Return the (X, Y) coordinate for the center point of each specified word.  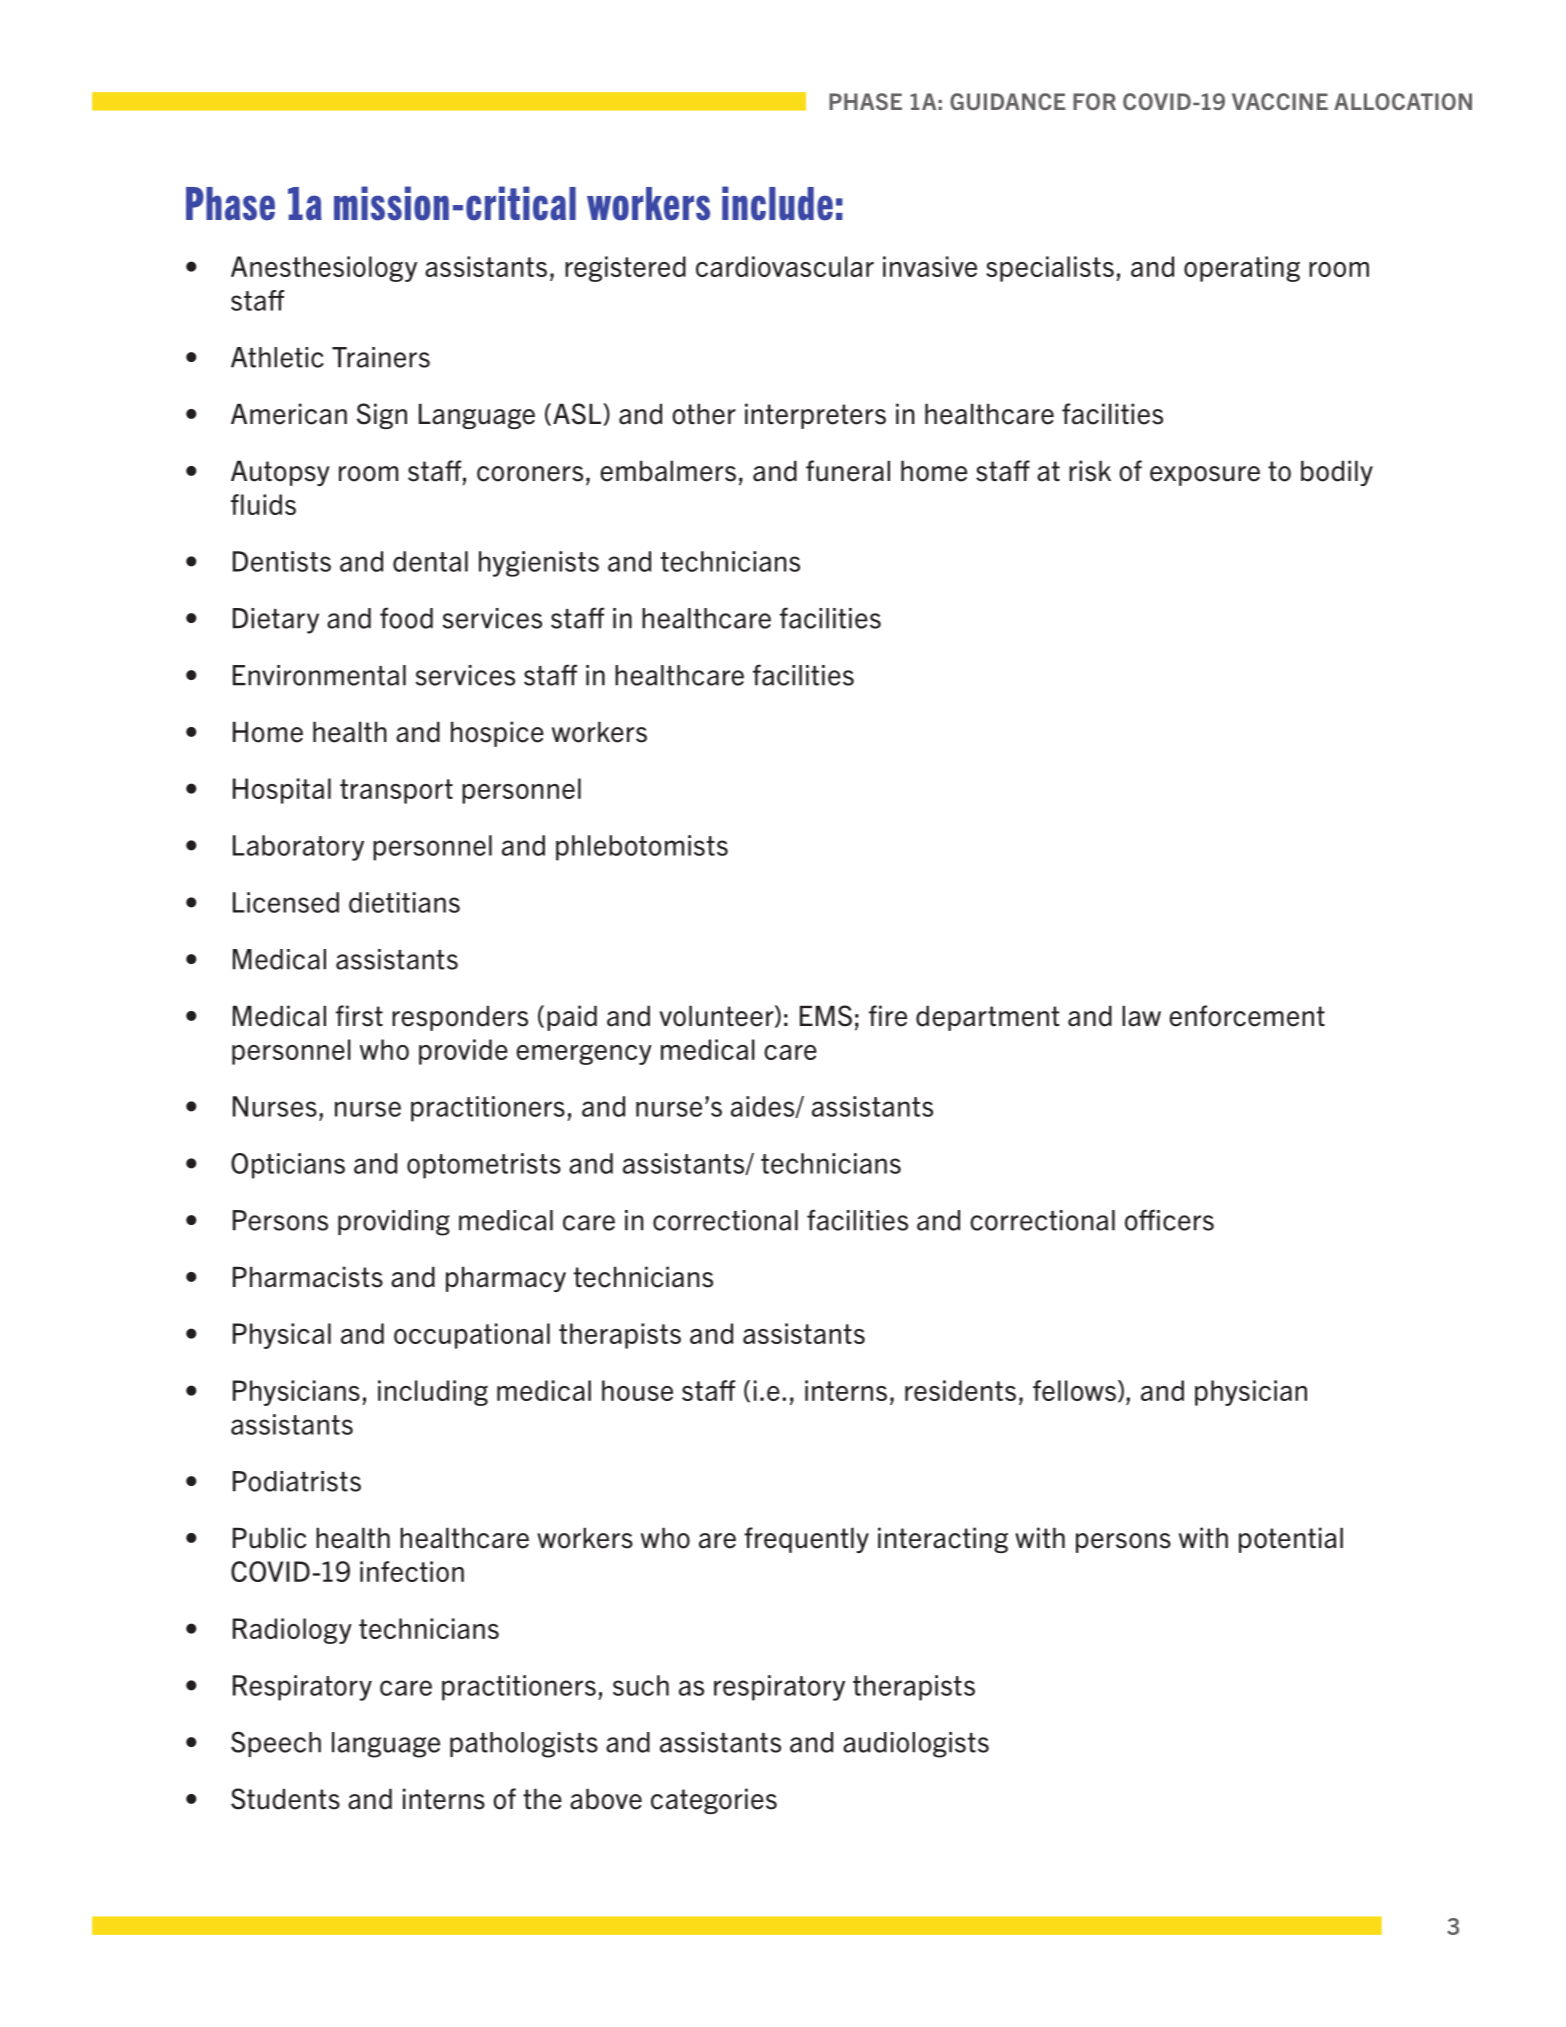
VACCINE (1280, 101)
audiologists (916, 1745)
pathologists (524, 1745)
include (777, 203)
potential (1291, 1540)
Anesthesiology (324, 269)
